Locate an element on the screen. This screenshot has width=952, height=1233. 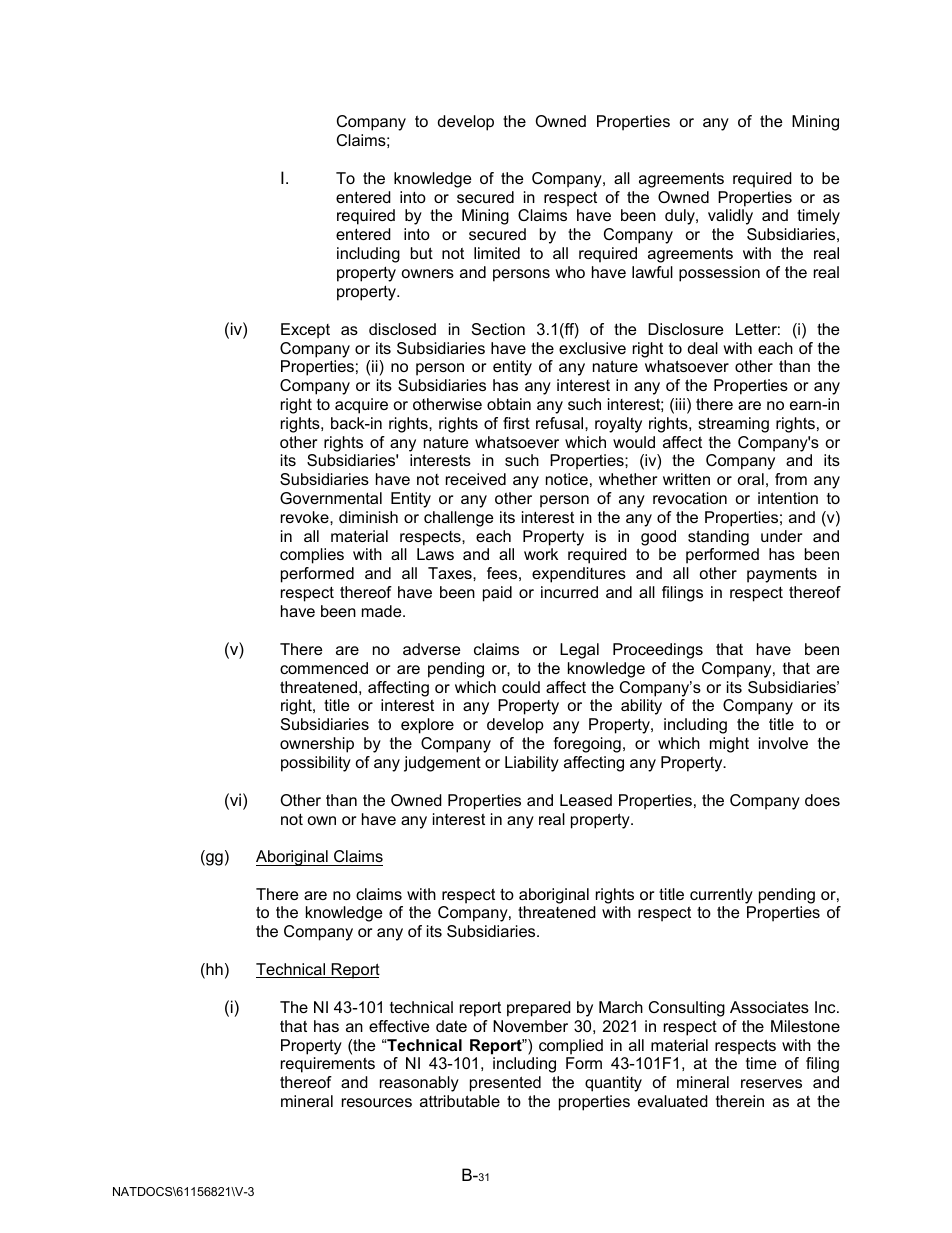
validly is located at coordinates (730, 217).
